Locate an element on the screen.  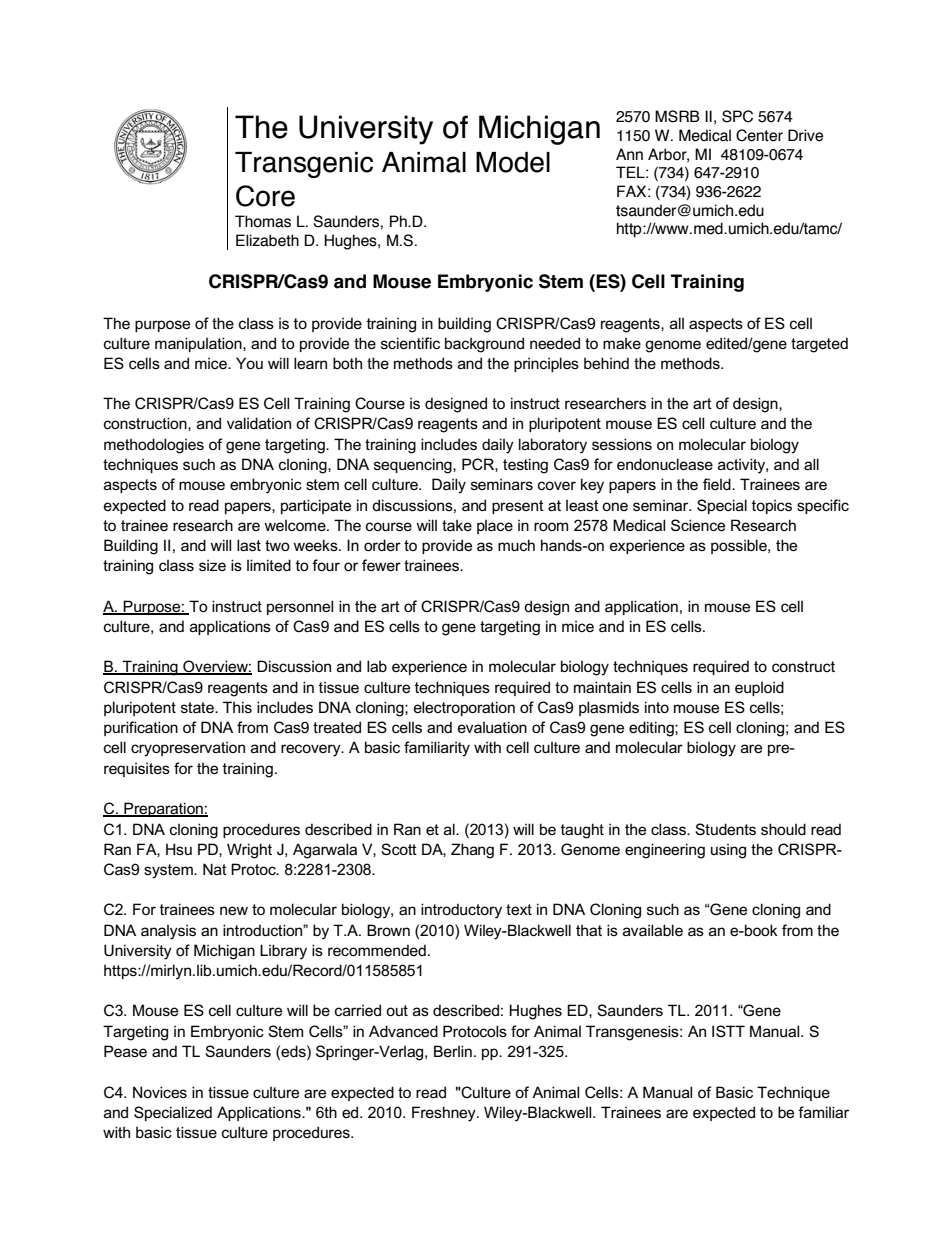
Novices is located at coordinates (160, 1092).
